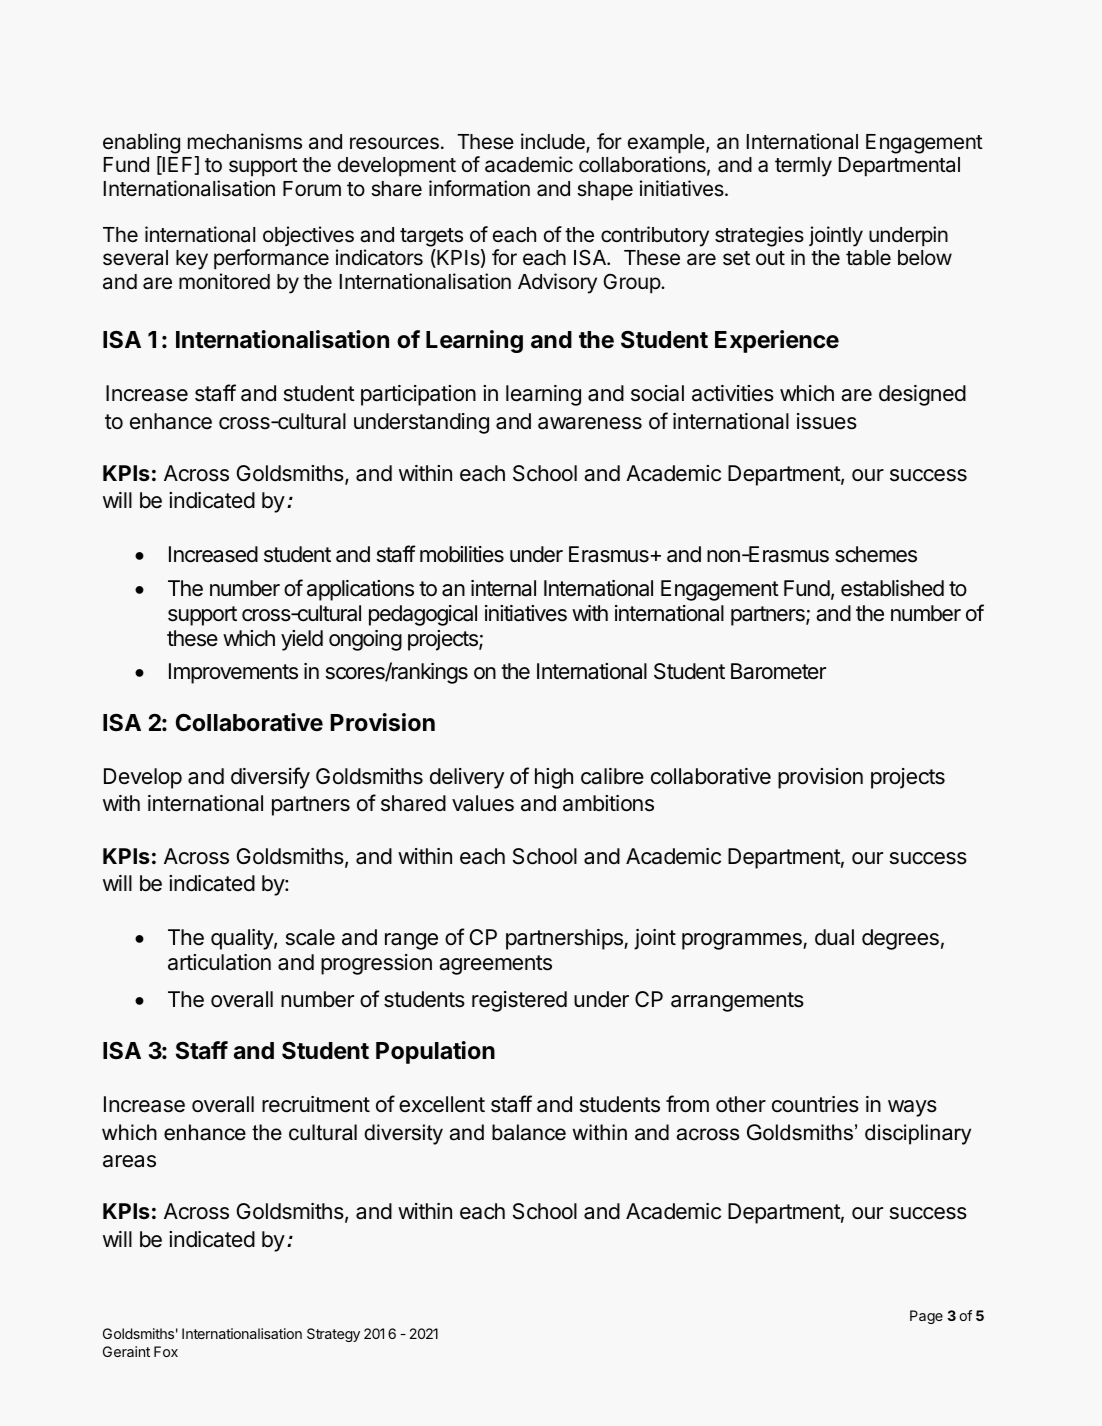 This page has height=1426, width=1102. I want to click on mechanisms, so click(245, 141).
